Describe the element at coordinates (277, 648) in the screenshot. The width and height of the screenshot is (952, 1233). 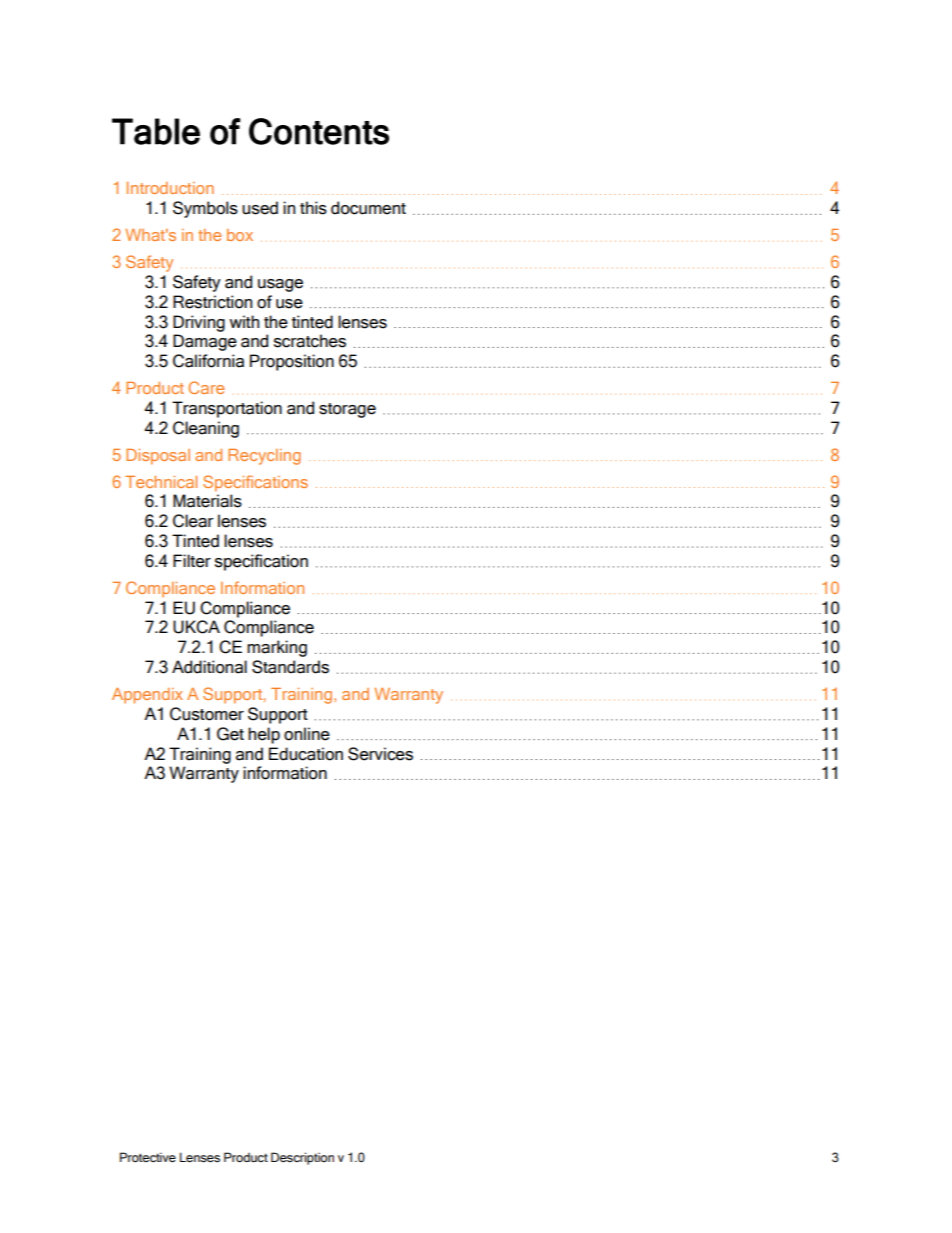
I see `marking` at that location.
